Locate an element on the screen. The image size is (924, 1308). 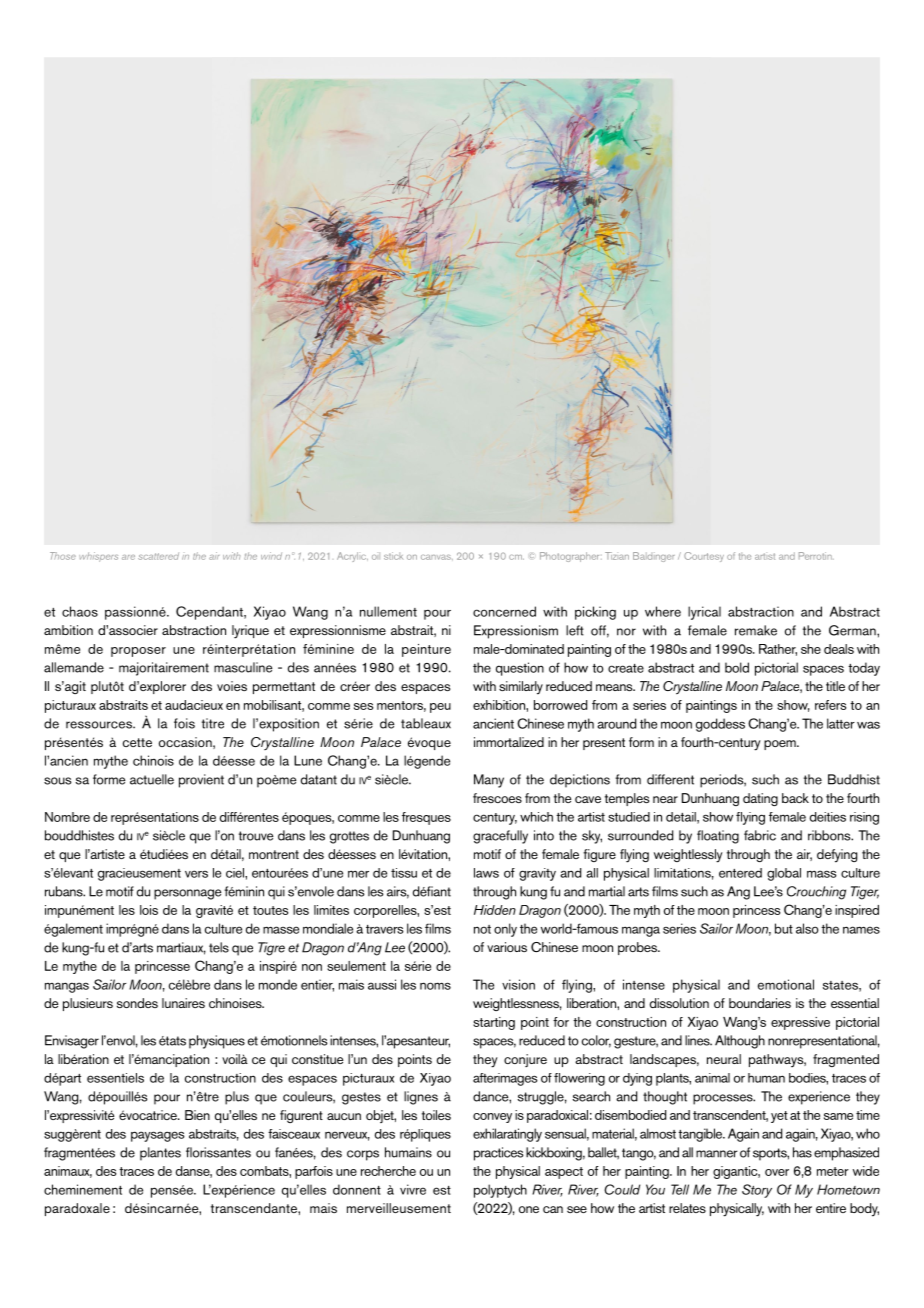
scattered is located at coordinates (158, 556).
